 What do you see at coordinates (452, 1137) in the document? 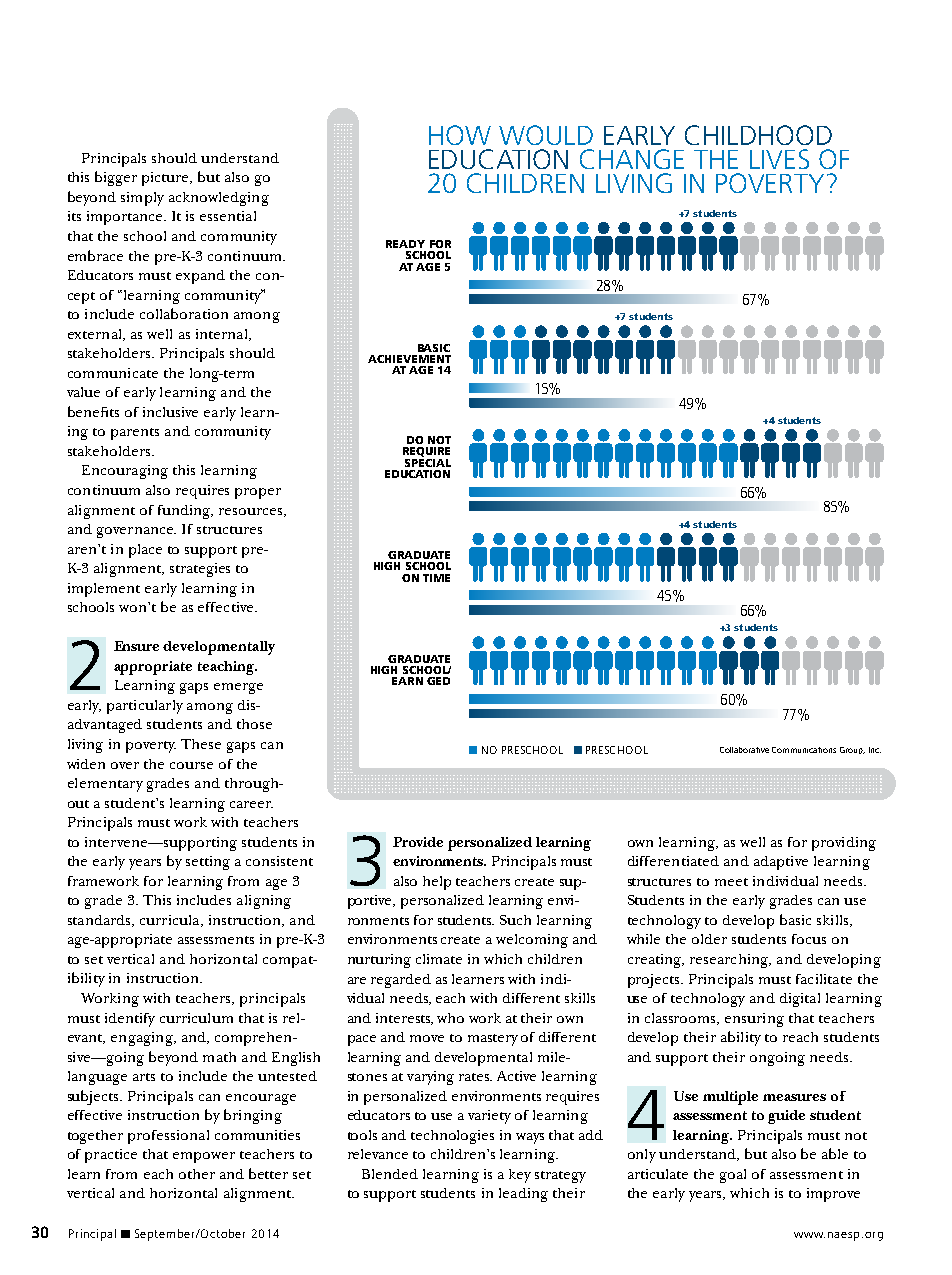
I see `technologies` at bounding box center [452, 1137].
